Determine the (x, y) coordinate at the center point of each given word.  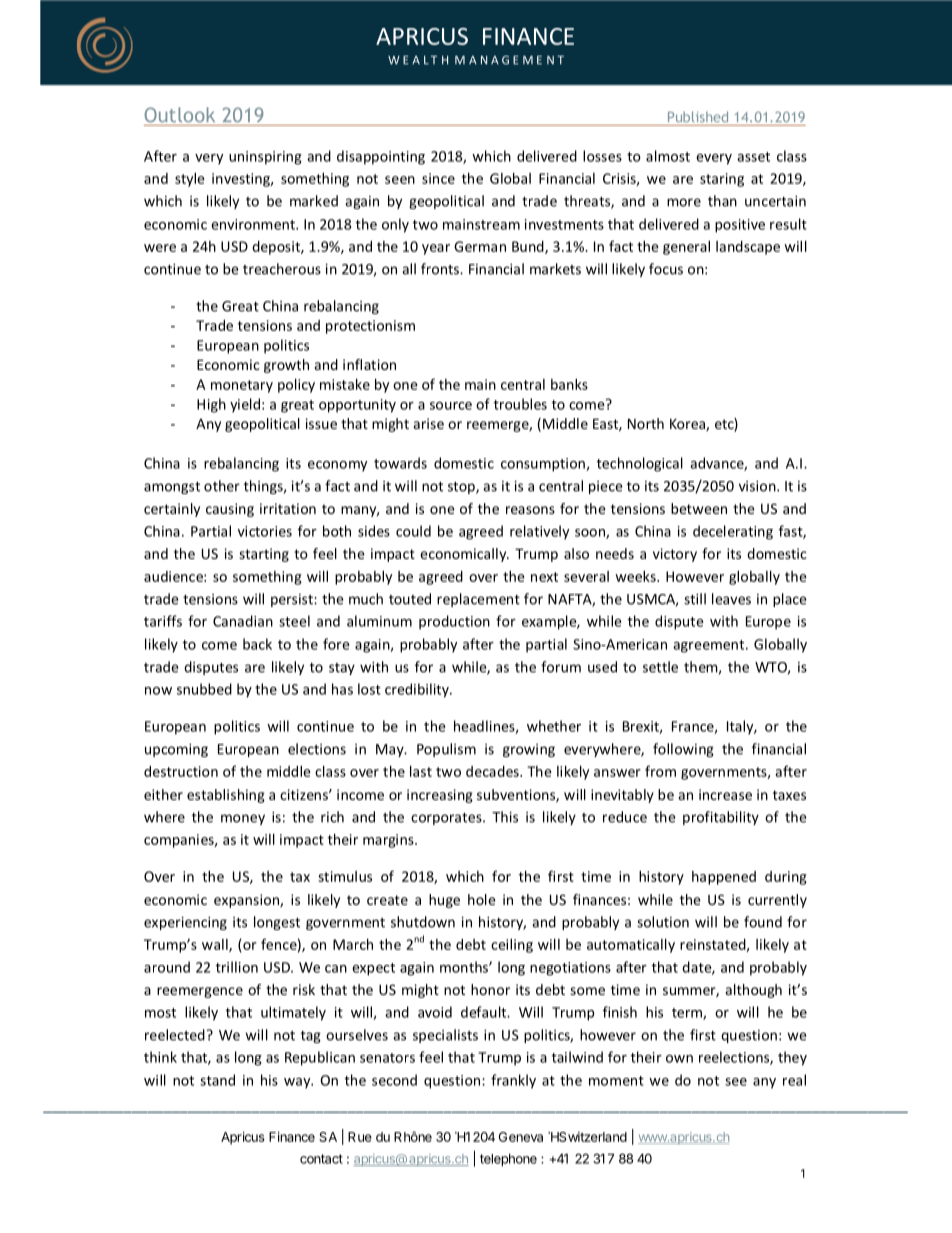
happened (724, 878)
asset (753, 157)
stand (217, 1080)
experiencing (185, 923)
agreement (710, 646)
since (438, 178)
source (451, 406)
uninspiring (265, 158)
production (454, 622)
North (646, 423)
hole (482, 899)
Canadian (243, 621)
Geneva (521, 1137)
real (794, 1080)
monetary (242, 386)
